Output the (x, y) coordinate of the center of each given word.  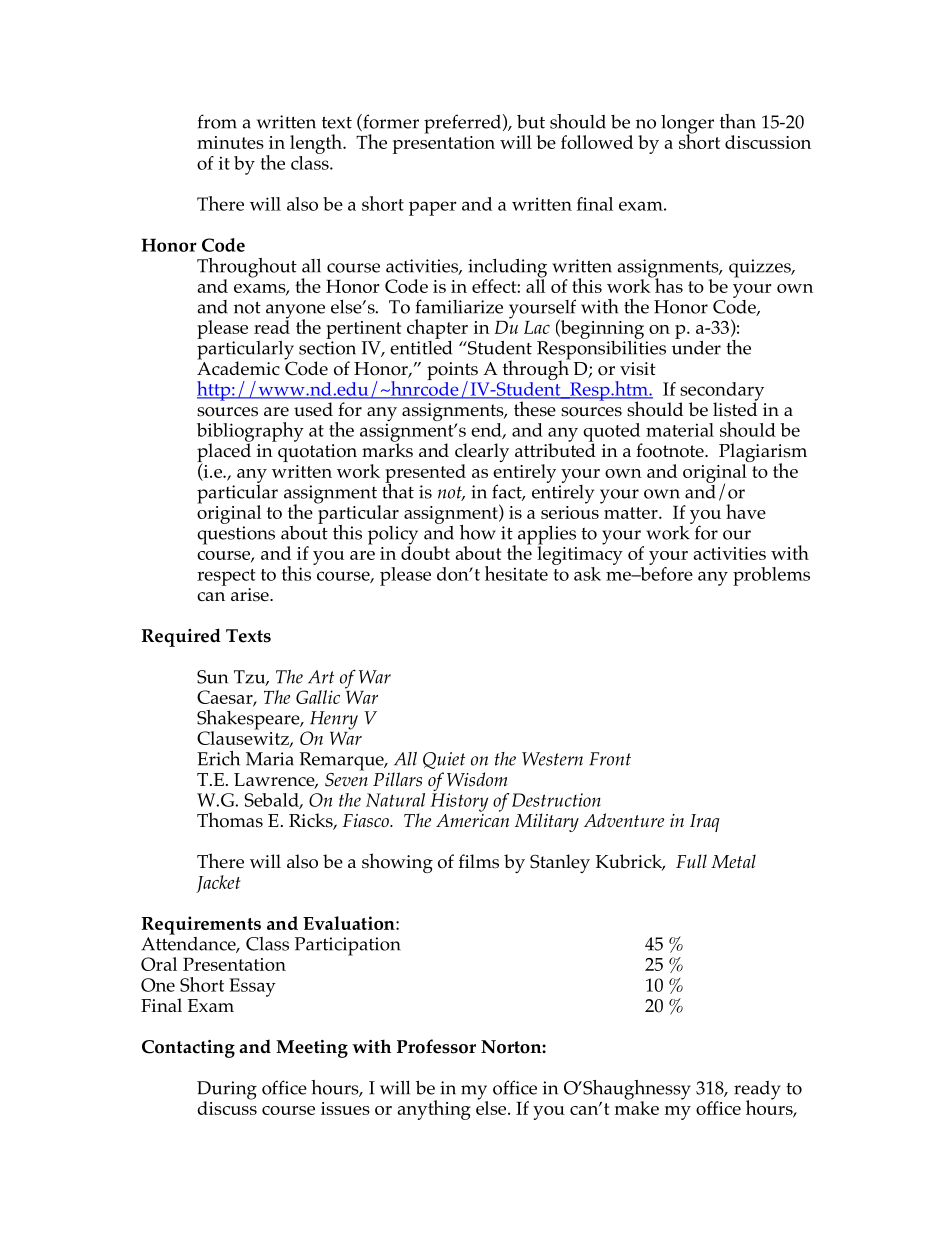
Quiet (444, 760)
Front (610, 759)
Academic (238, 367)
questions (236, 535)
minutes (230, 142)
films (479, 861)
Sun (212, 677)
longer (687, 125)
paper (433, 208)
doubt (425, 552)
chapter (437, 329)
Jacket (218, 884)
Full (691, 861)
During (227, 1091)
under (696, 346)
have (746, 511)
